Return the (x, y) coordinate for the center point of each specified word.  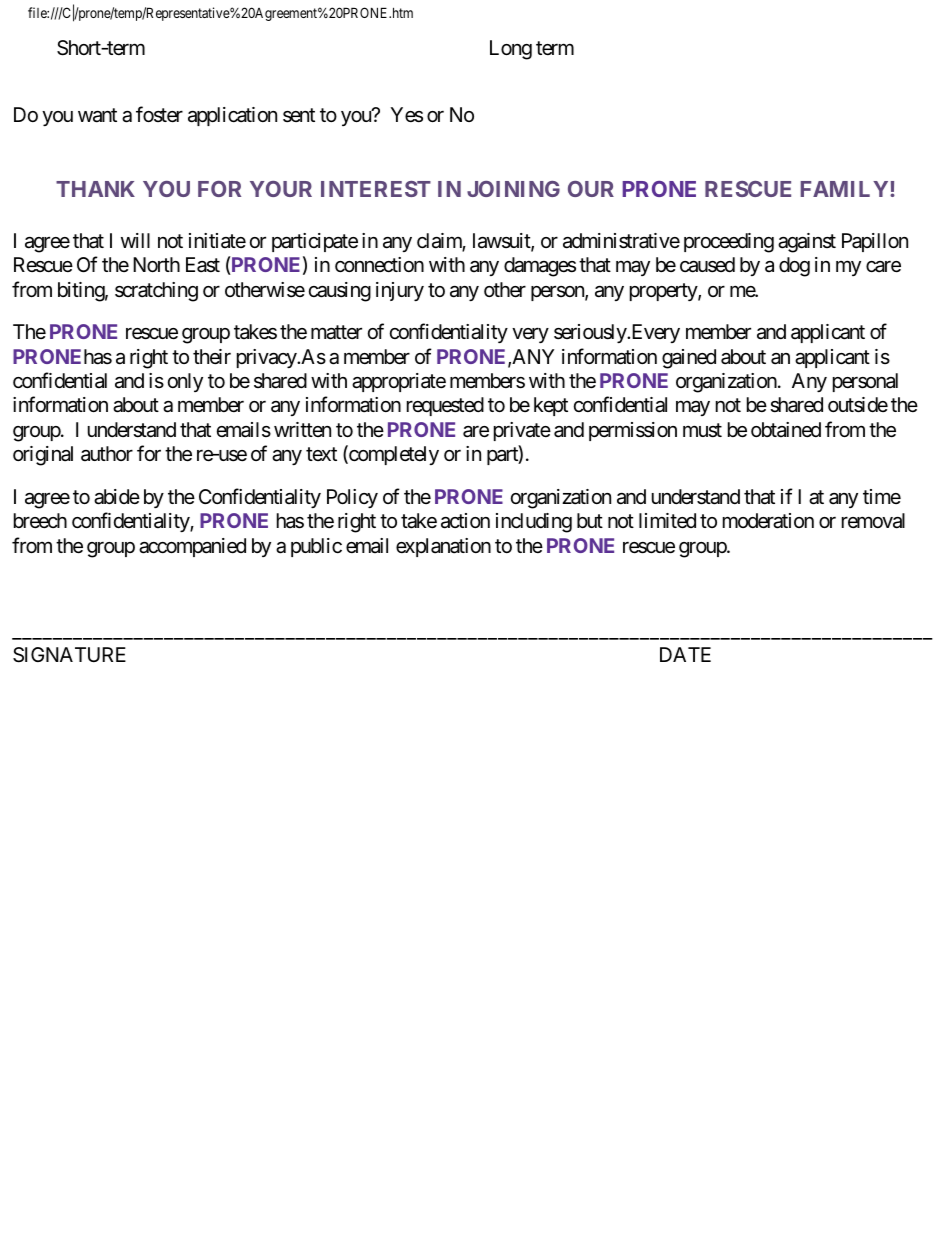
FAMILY (846, 189)
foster (159, 114)
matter (336, 333)
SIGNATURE (69, 655)
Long (511, 50)
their (212, 357)
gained (689, 359)
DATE (685, 654)
